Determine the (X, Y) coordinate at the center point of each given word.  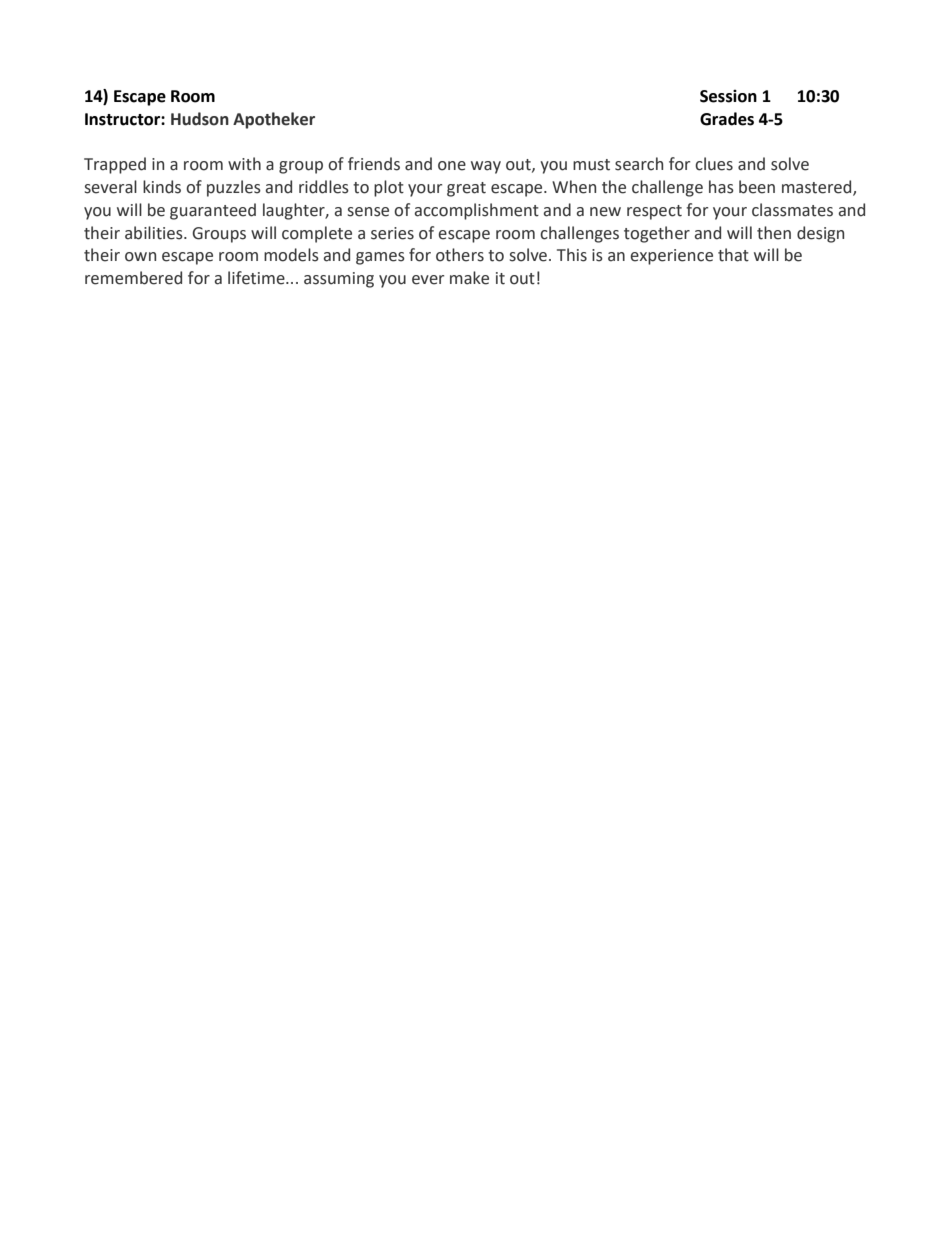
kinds (162, 187)
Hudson (200, 119)
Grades (727, 119)
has (721, 187)
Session (728, 96)
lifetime (257, 278)
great (466, 189)
